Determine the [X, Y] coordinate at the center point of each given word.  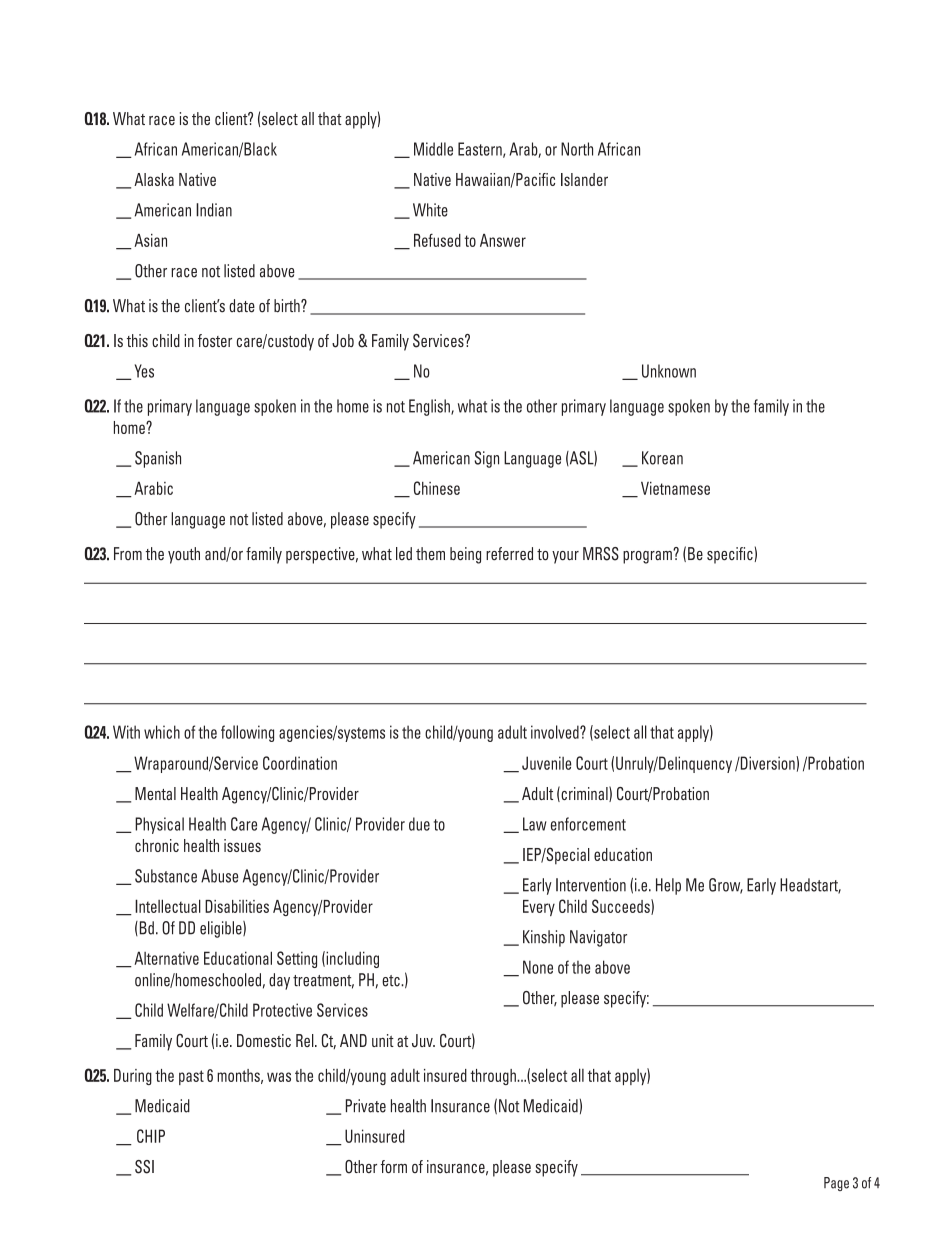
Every [539, 908]
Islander [584, 179]
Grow [726, 886]
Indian [214, 210]
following [247, 733]
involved [556, 732]
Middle [433, 149]
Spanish [158, 459]
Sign [486, 459]
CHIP [151, 1136]
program [648, 556]
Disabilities [237, 906]
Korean [662, 458]
